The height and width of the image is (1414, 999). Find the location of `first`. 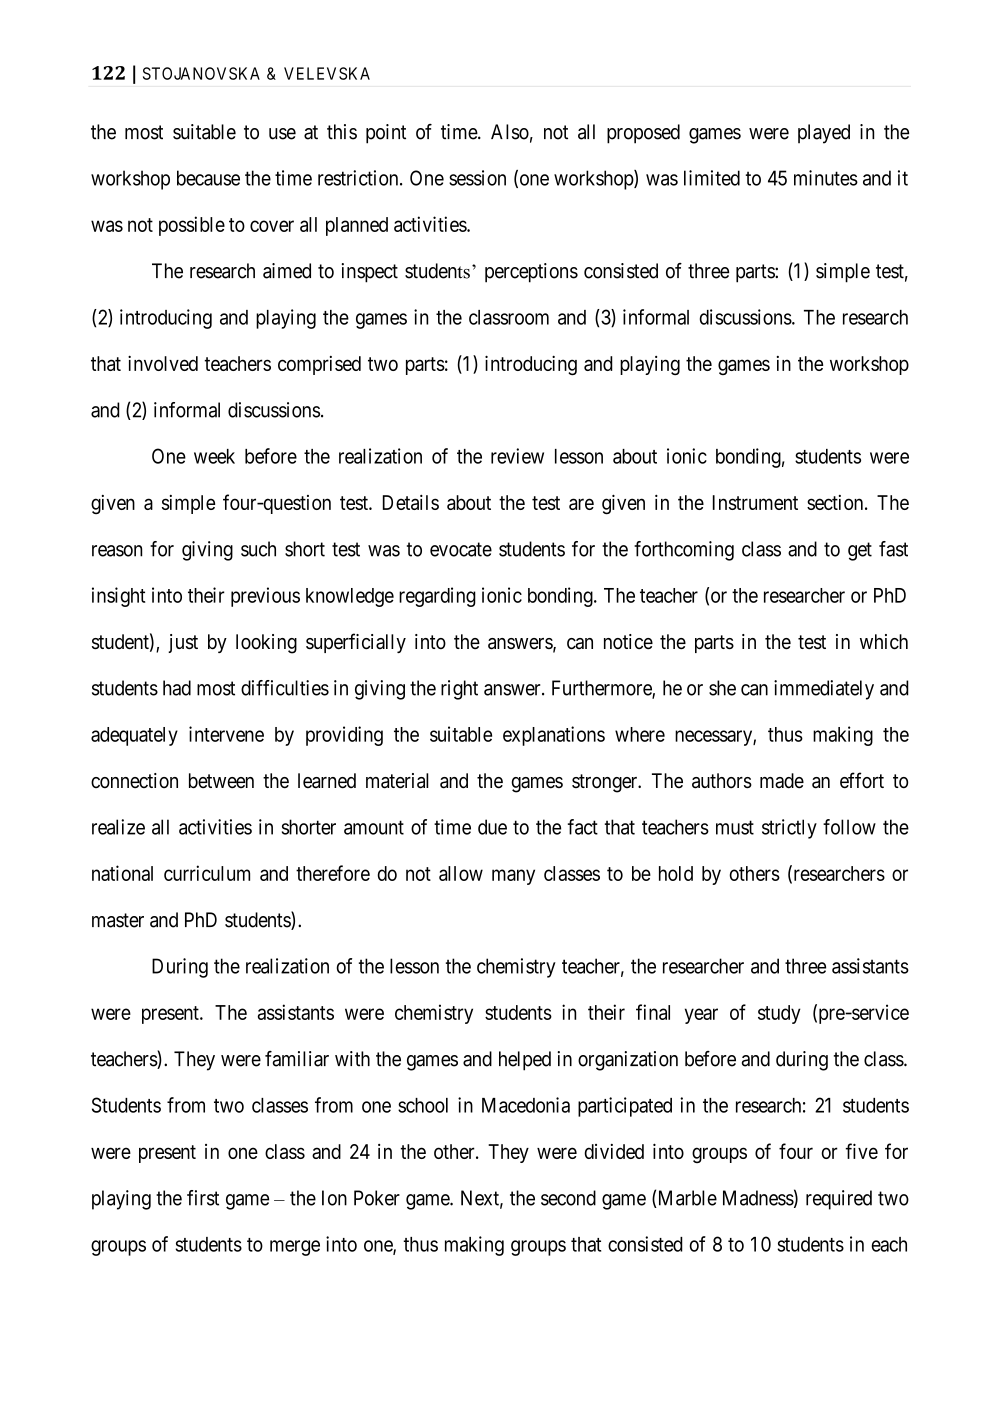

first is located at coordinates (203, 1198).
